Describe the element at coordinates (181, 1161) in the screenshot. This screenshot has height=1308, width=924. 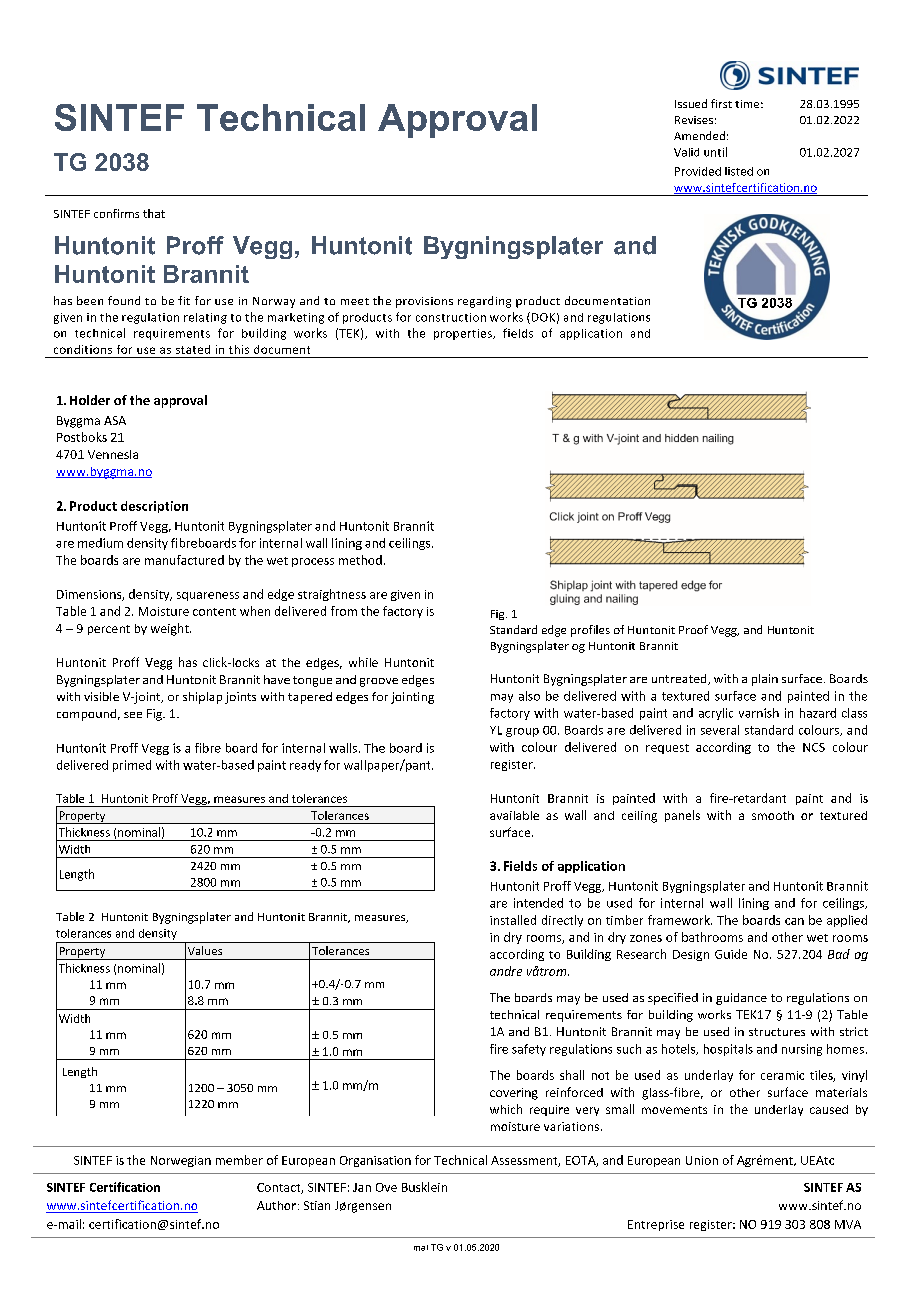
I see `Norwegian` at that location.
